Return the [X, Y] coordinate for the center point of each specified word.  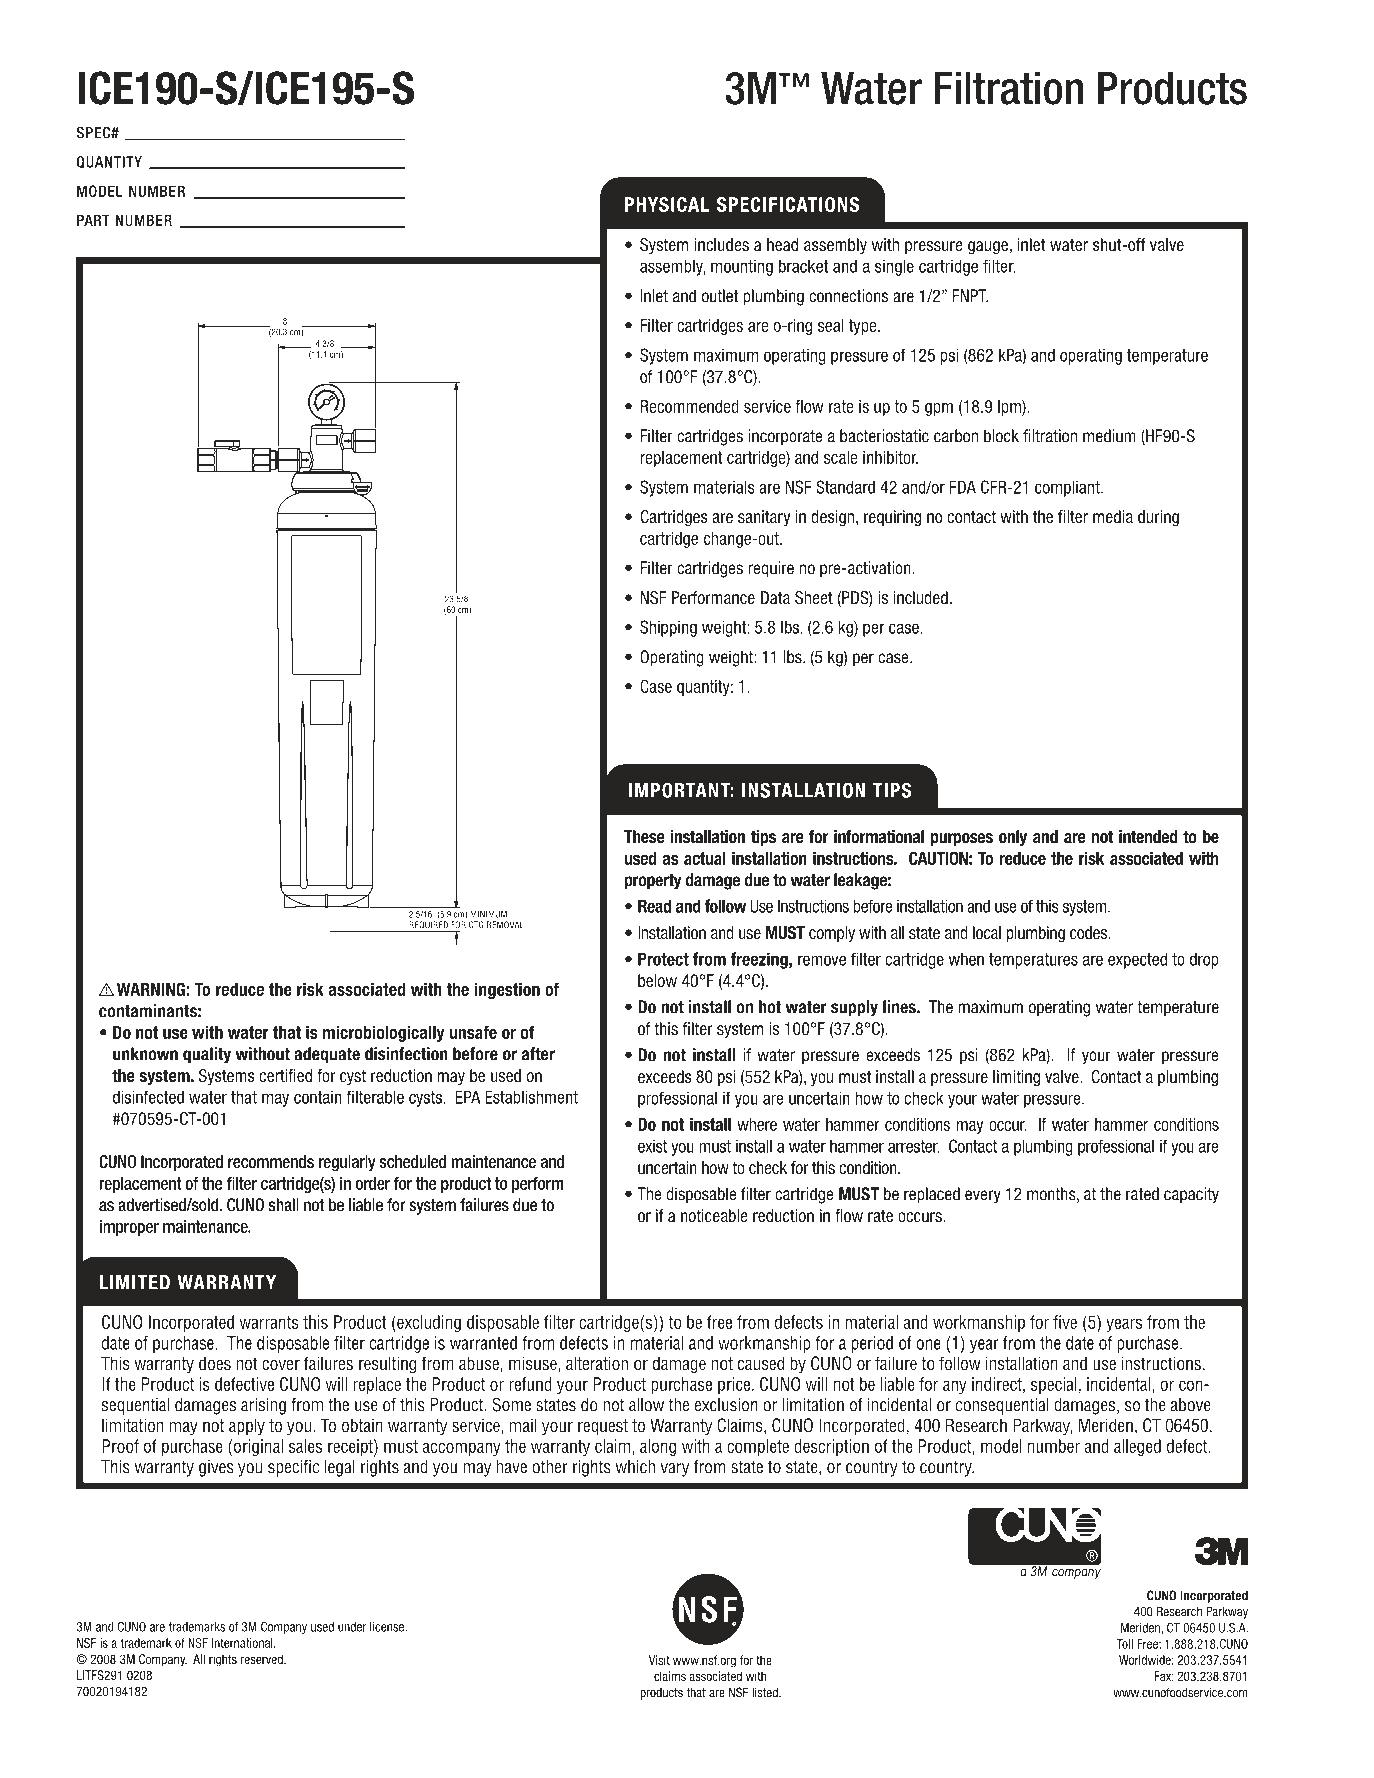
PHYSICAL [667, 204]
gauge [988, 248]
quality [207, 1055]
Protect [663, 959]
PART [93, 220]
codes [1090, 932]
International [243, 1643]
